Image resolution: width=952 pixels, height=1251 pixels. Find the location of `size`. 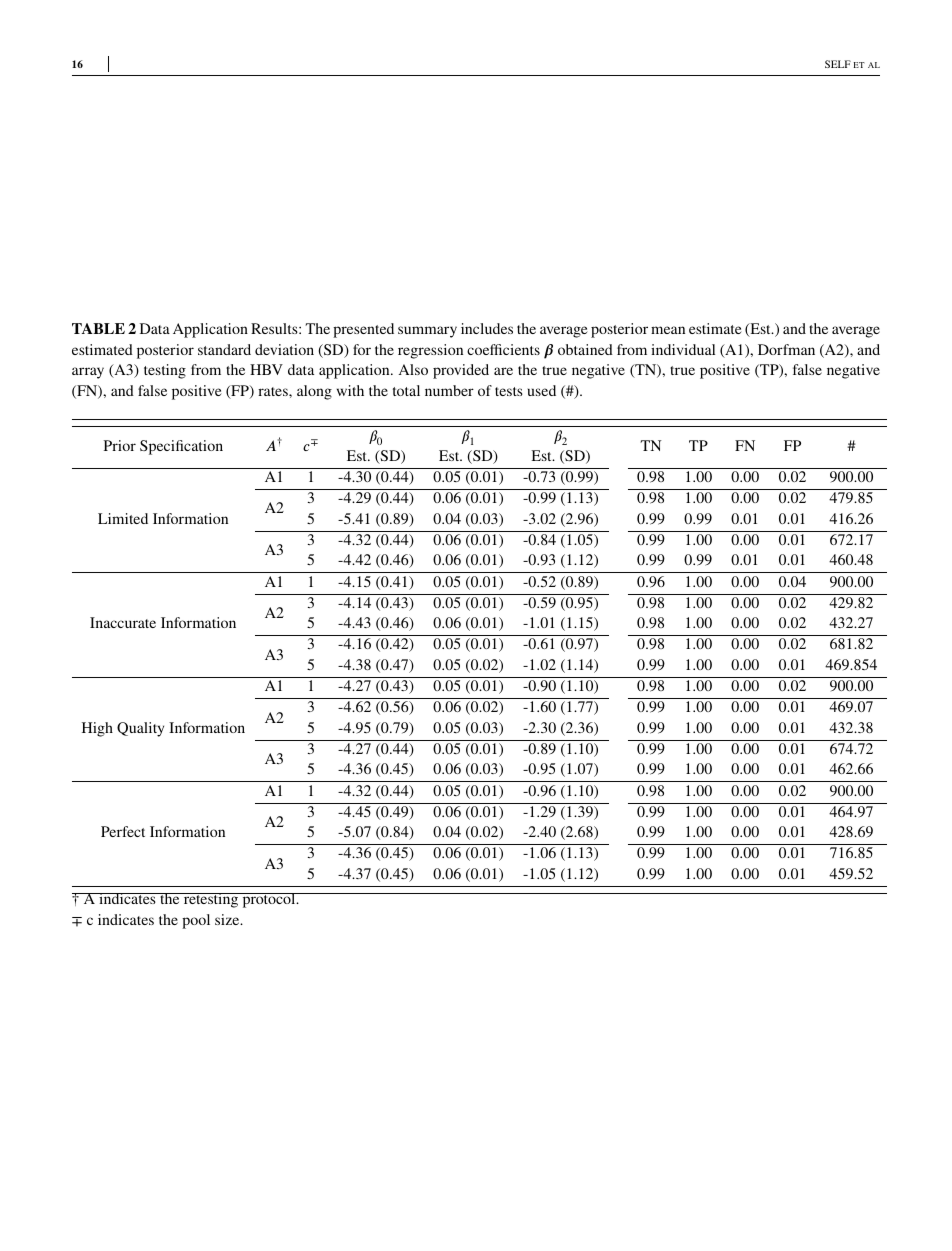

size is located at coordinates (228, 919).
